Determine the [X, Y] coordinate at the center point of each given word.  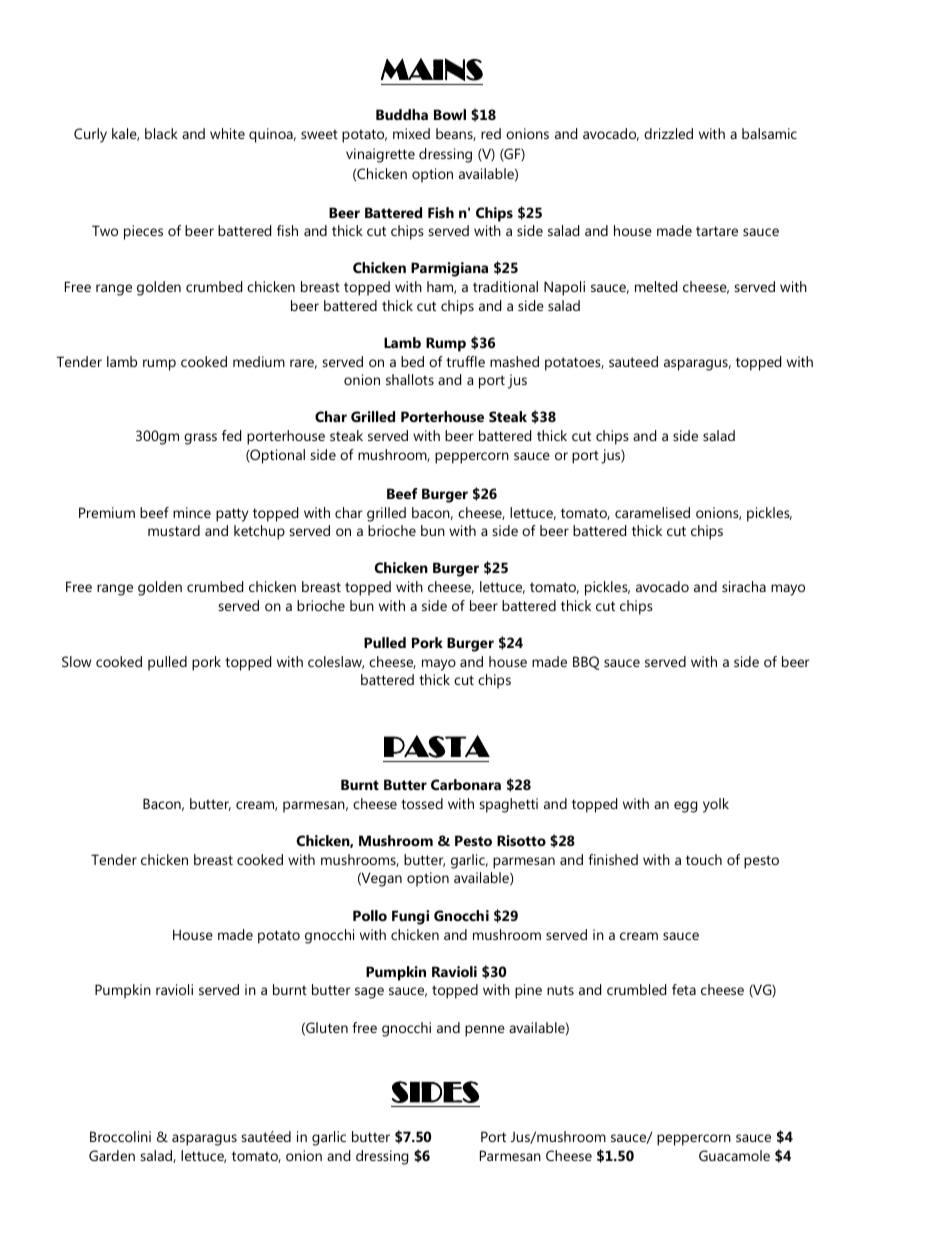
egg [685, 807]
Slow [76, 661]
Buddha [402, 114]
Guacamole [734, 1155]
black [161, 133]
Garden [112, 1155]
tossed [422, 803]
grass [200, 439]
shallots [410, 379]
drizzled [668, 133]
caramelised [652, 512]
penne [485, 1031]
